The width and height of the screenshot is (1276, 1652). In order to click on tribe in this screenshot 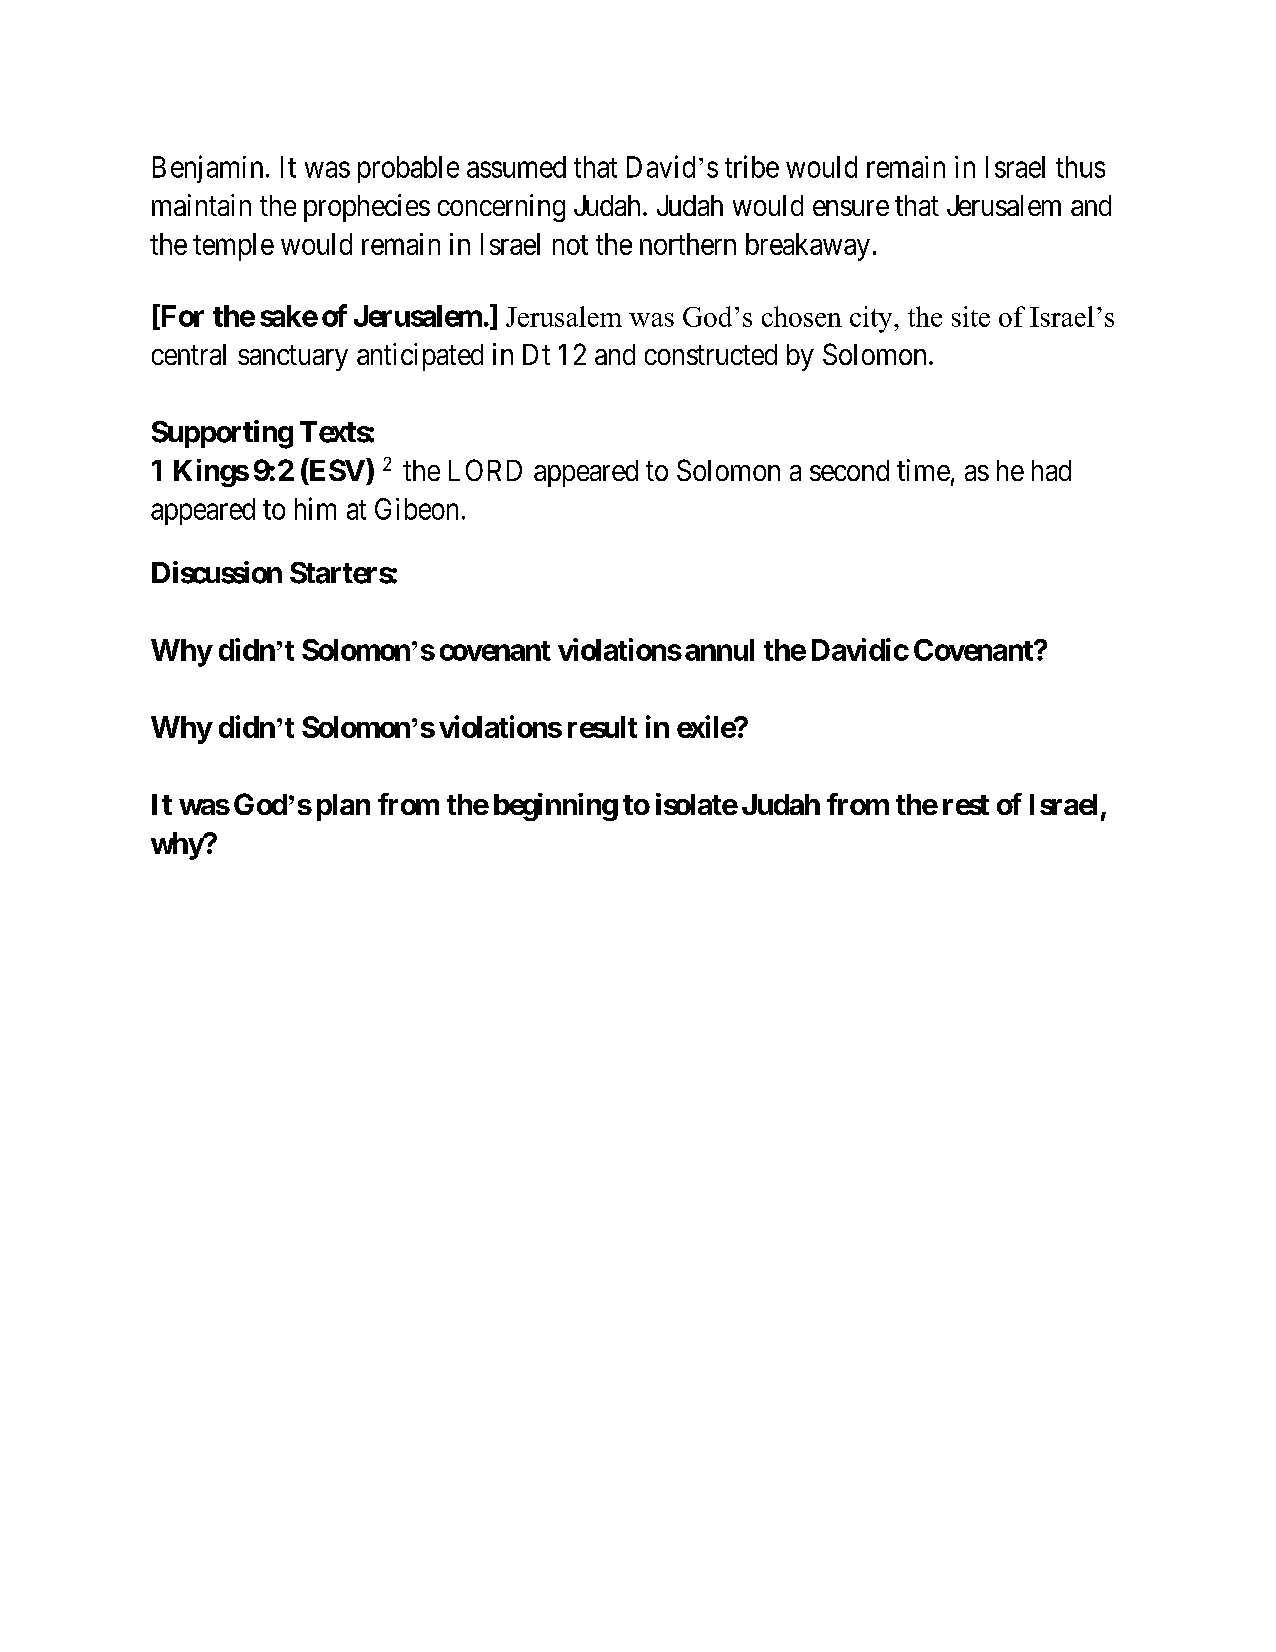, I will do `click(752, 166)`.
